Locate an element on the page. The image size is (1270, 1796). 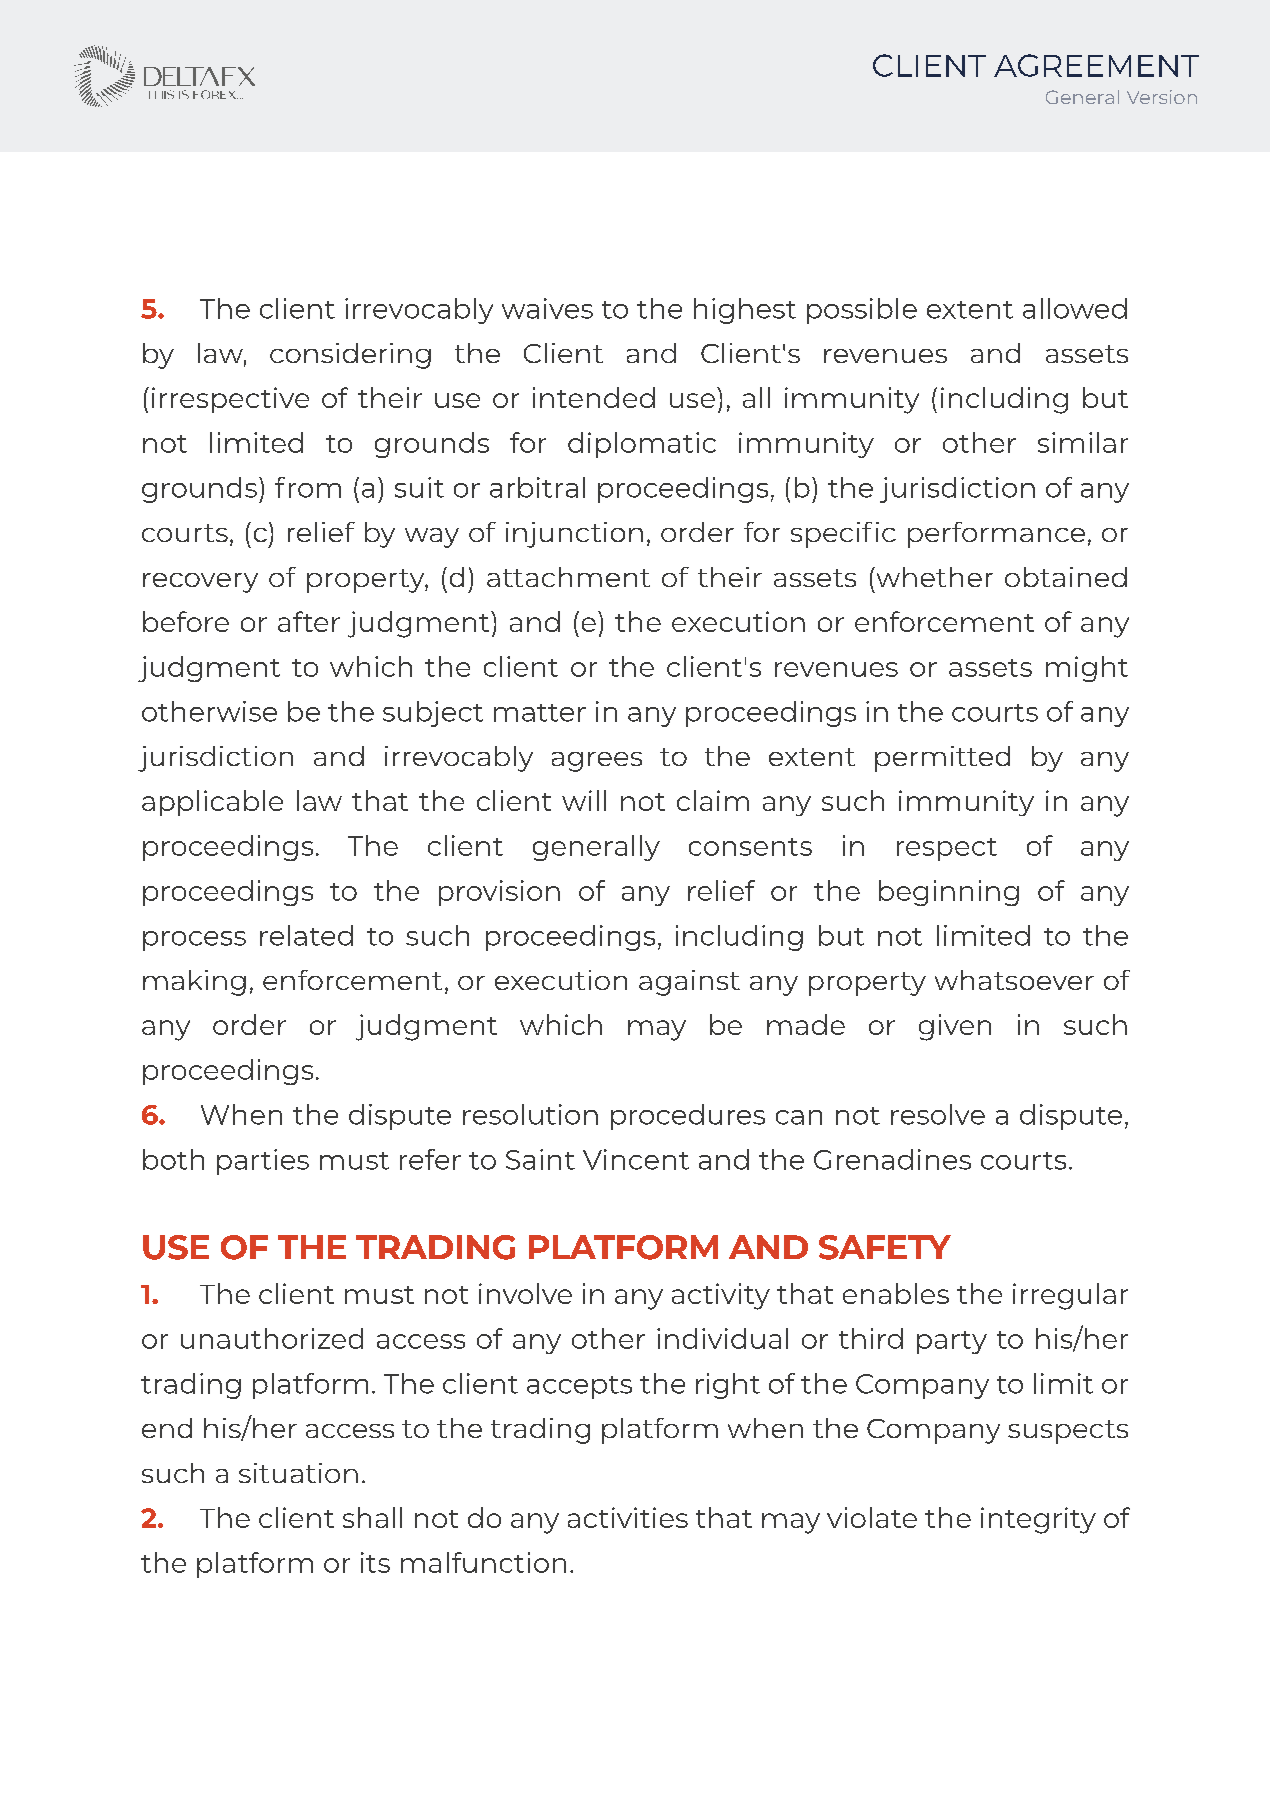
highest is located at coordinates (745, 311).
